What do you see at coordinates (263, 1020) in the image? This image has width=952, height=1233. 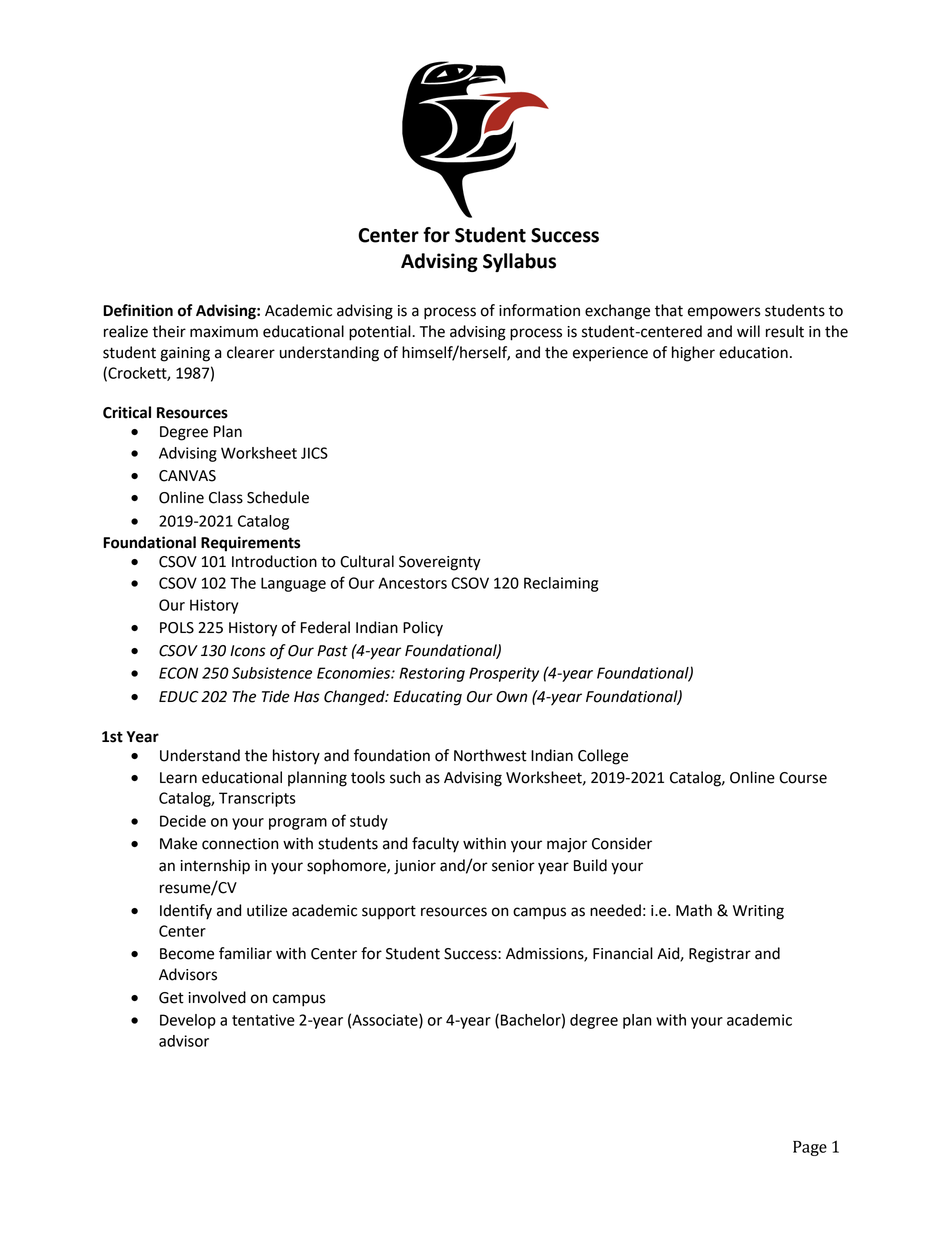 I see `tentative` at bounding box center [263, 1020].
